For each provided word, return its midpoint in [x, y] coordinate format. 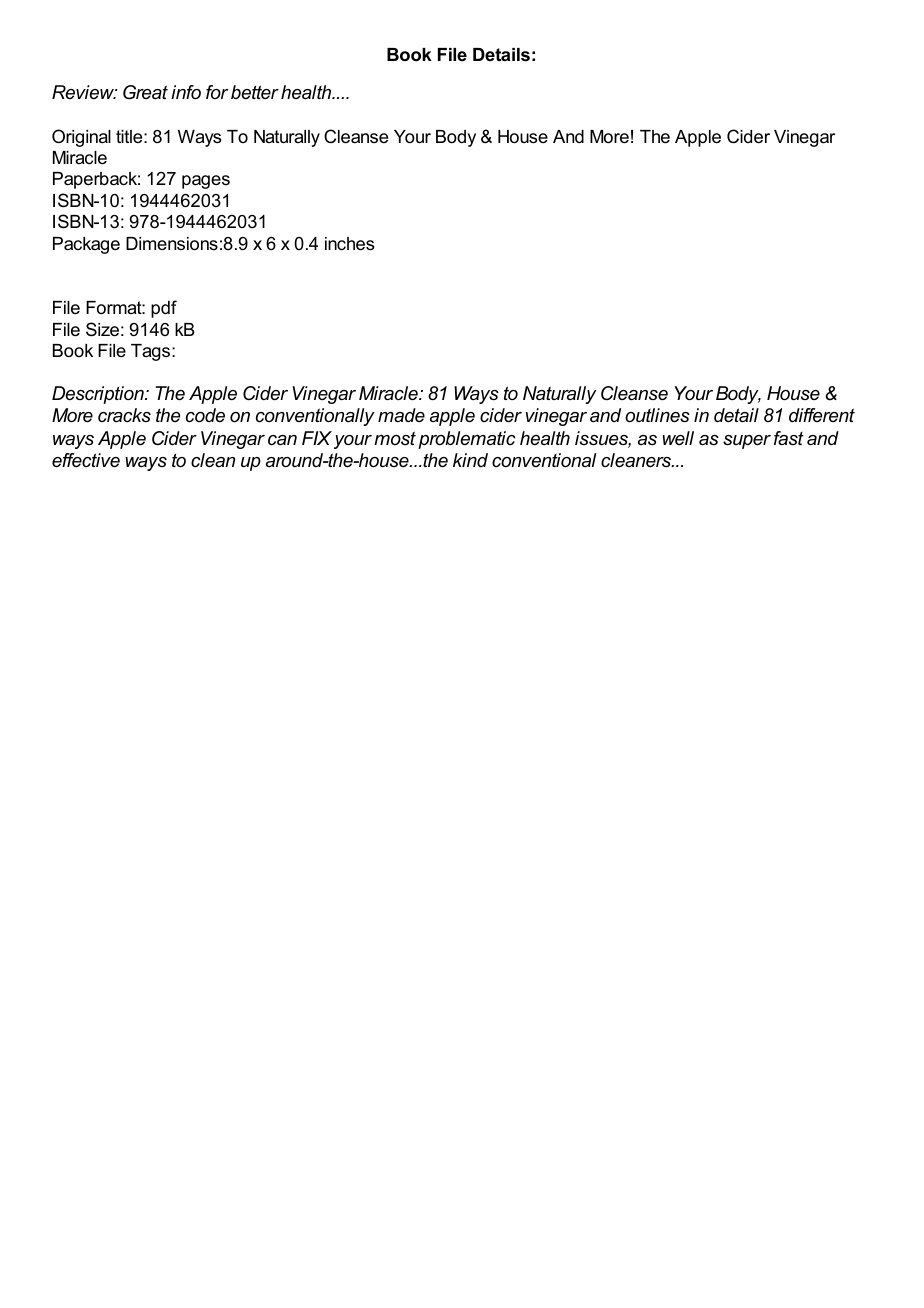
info [186, 92]
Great [145, 92]
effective [86, 460]
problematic [467, 440]
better [255, 92]
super [747, 442]
